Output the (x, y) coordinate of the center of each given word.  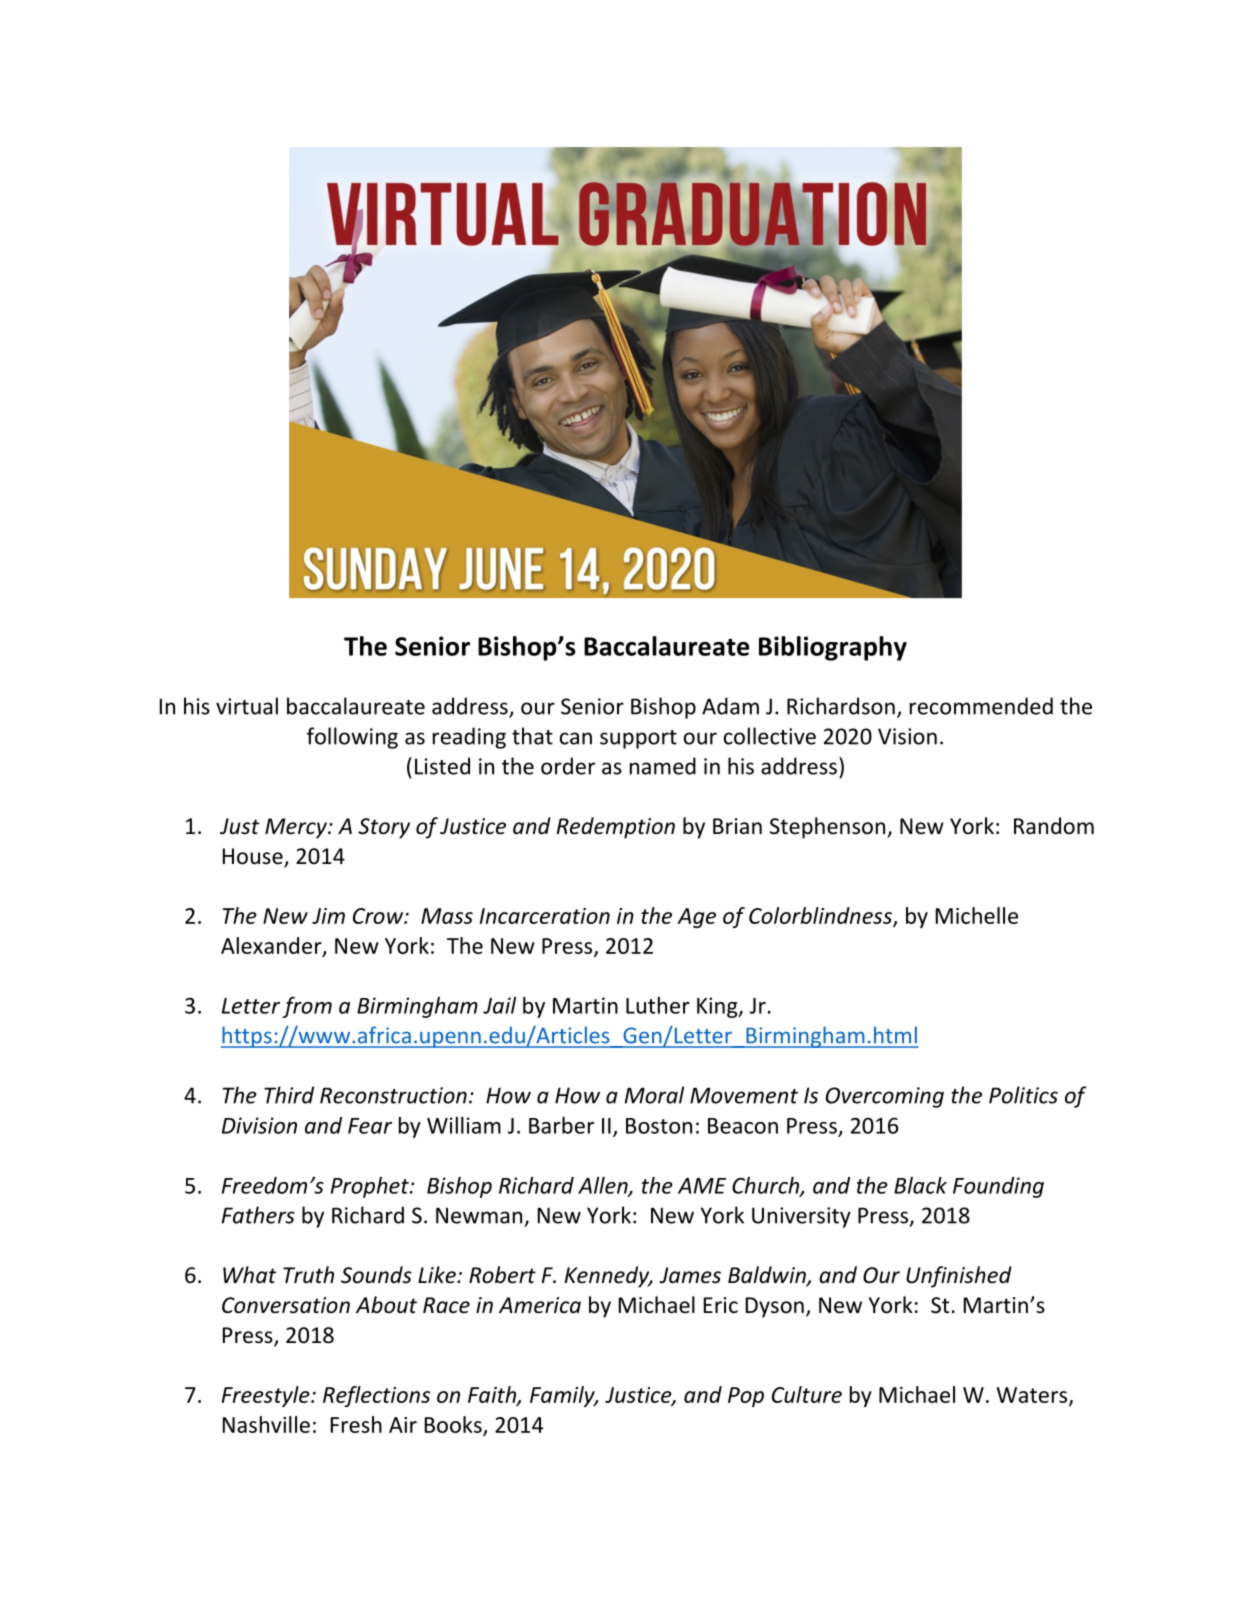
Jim (328, 916)
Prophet (371, 1187)
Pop (746, 1397)
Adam (730, 706)
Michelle (977, 915)
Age (696, 918)
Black (920, 1185)
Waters (1033, 1396)
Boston (659, 1126)
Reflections (376, 1396)
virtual (247, 706)
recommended (981, 706)
